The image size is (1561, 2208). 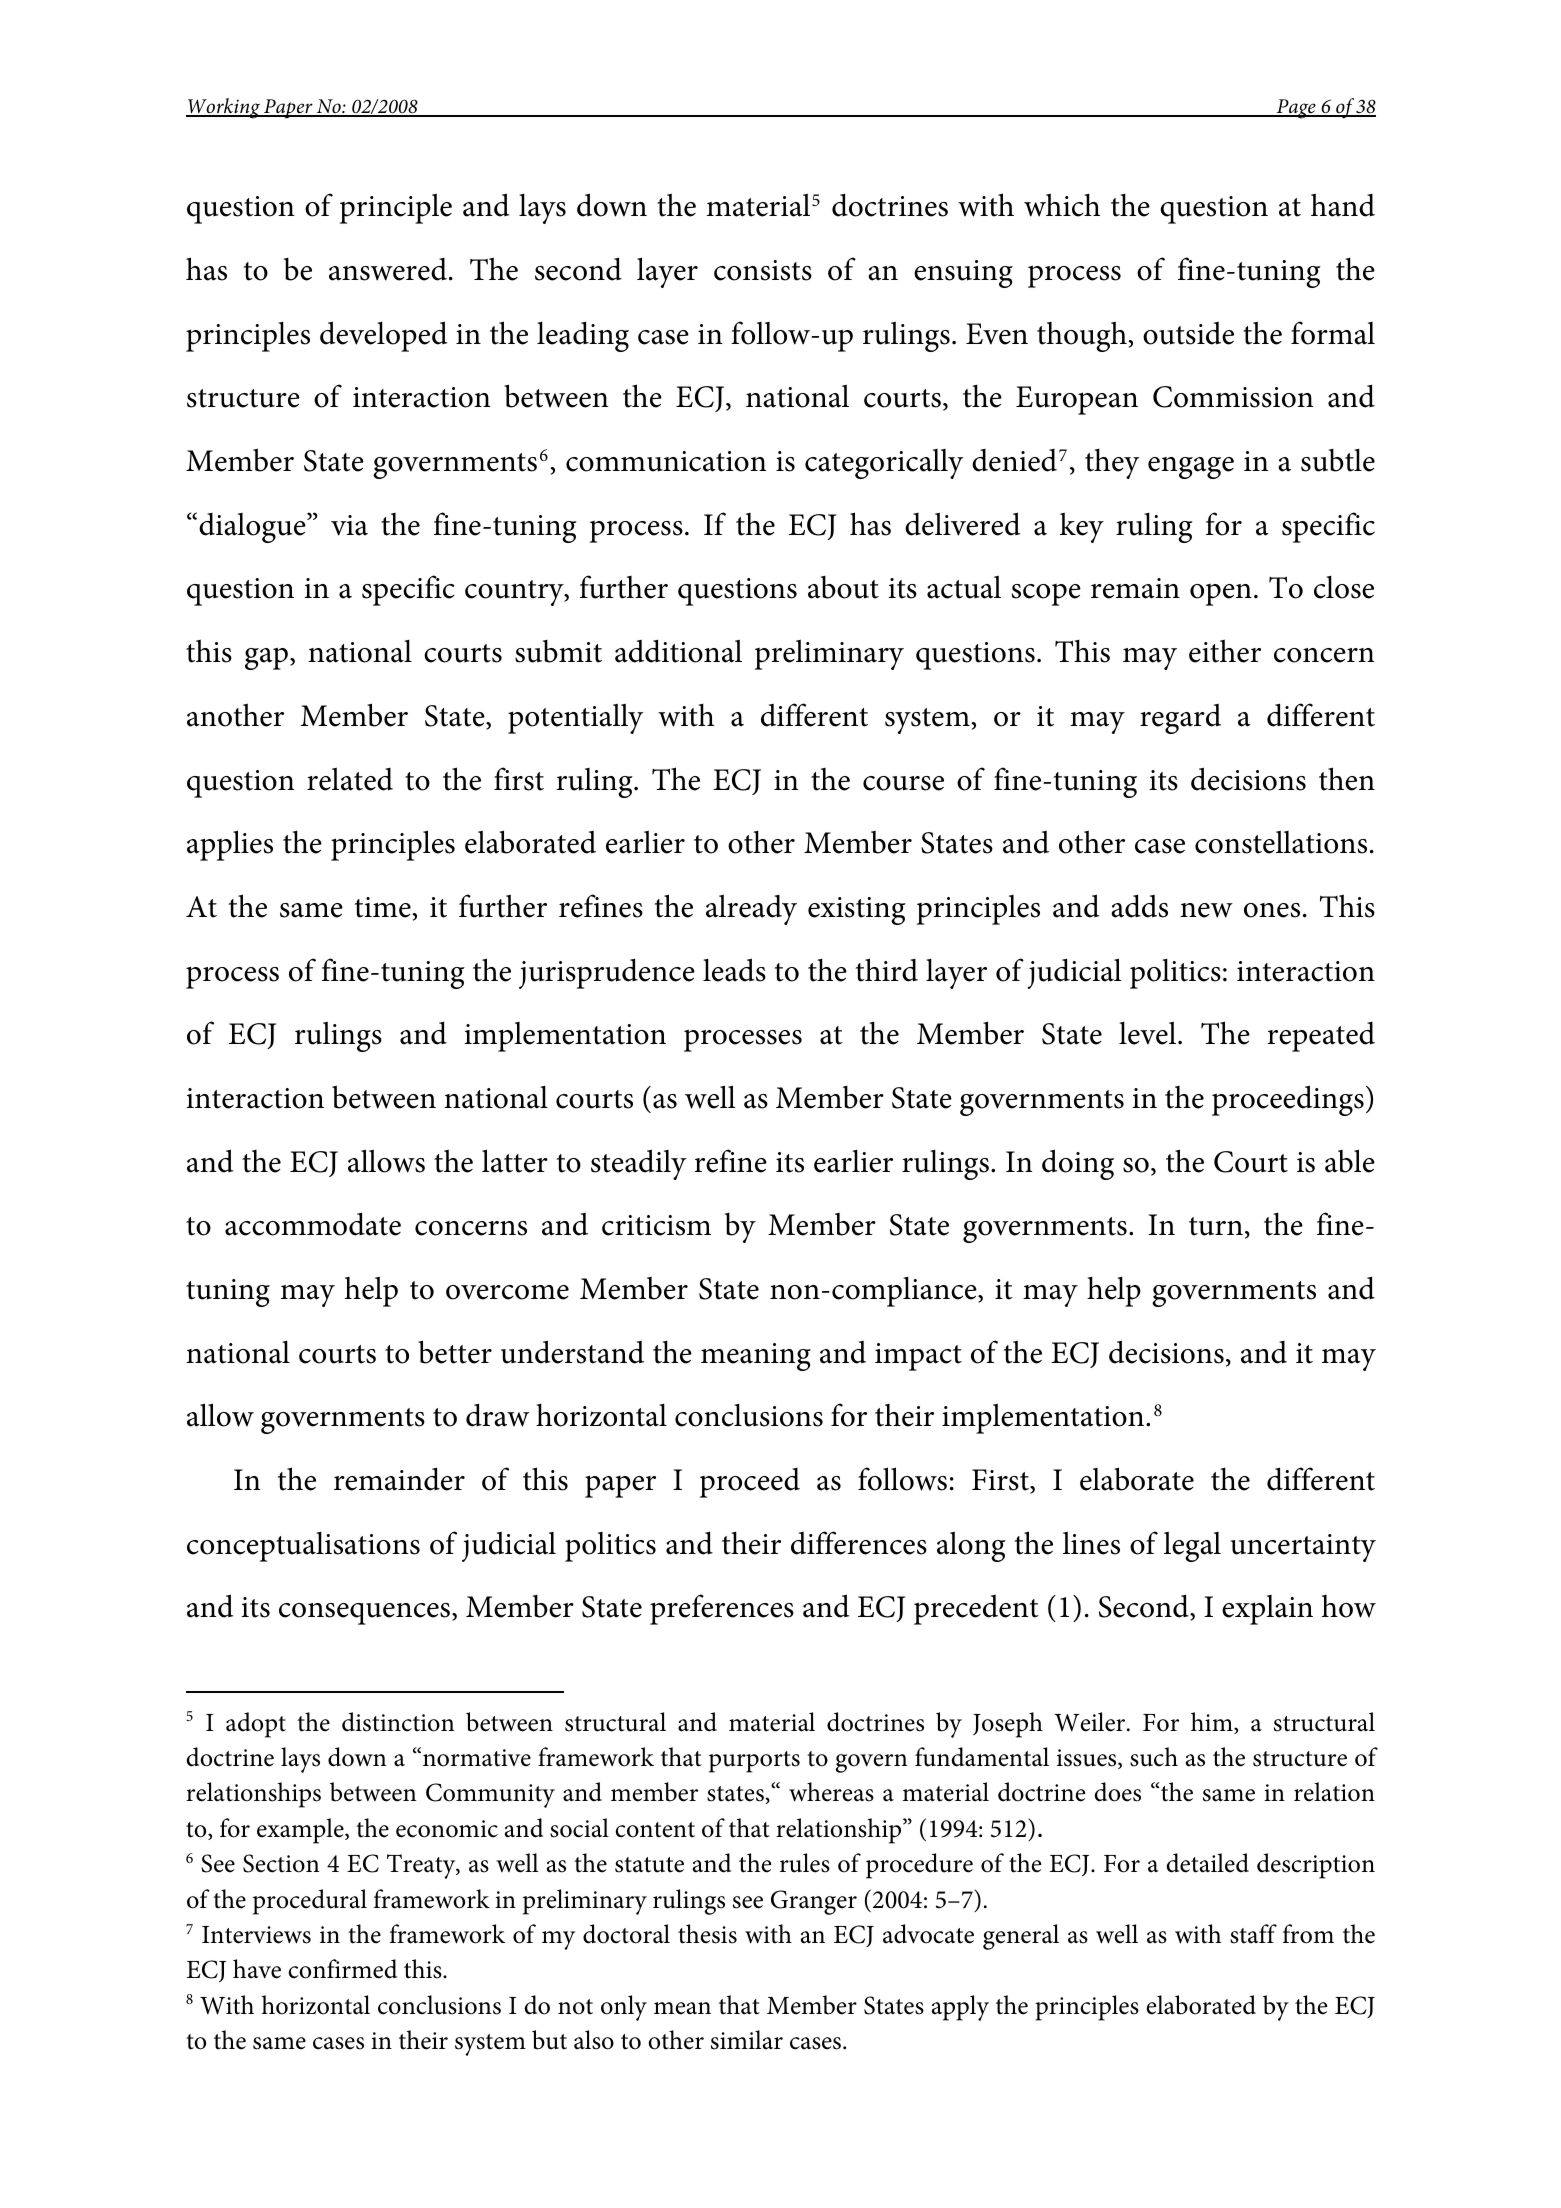 What do you see at coordinates (388, 269) in the screenshot?
I see `answered` at bounding box center [388, 269].
